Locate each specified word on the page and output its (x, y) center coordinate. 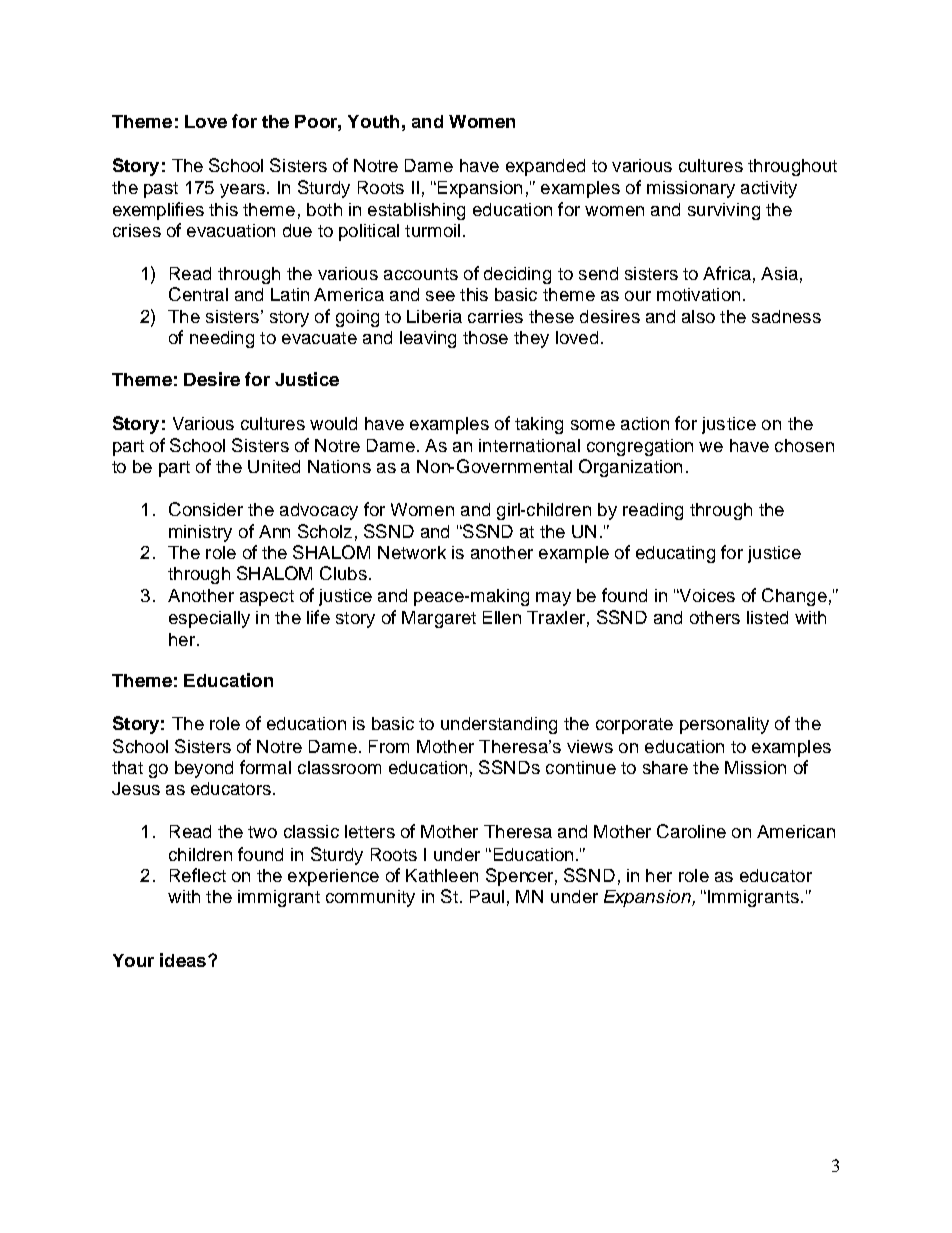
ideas (184, 960)
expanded (545, 167)
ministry (200, 533)
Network (412, 552)
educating (675, 554)
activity (769, 189)
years (242, 191)
